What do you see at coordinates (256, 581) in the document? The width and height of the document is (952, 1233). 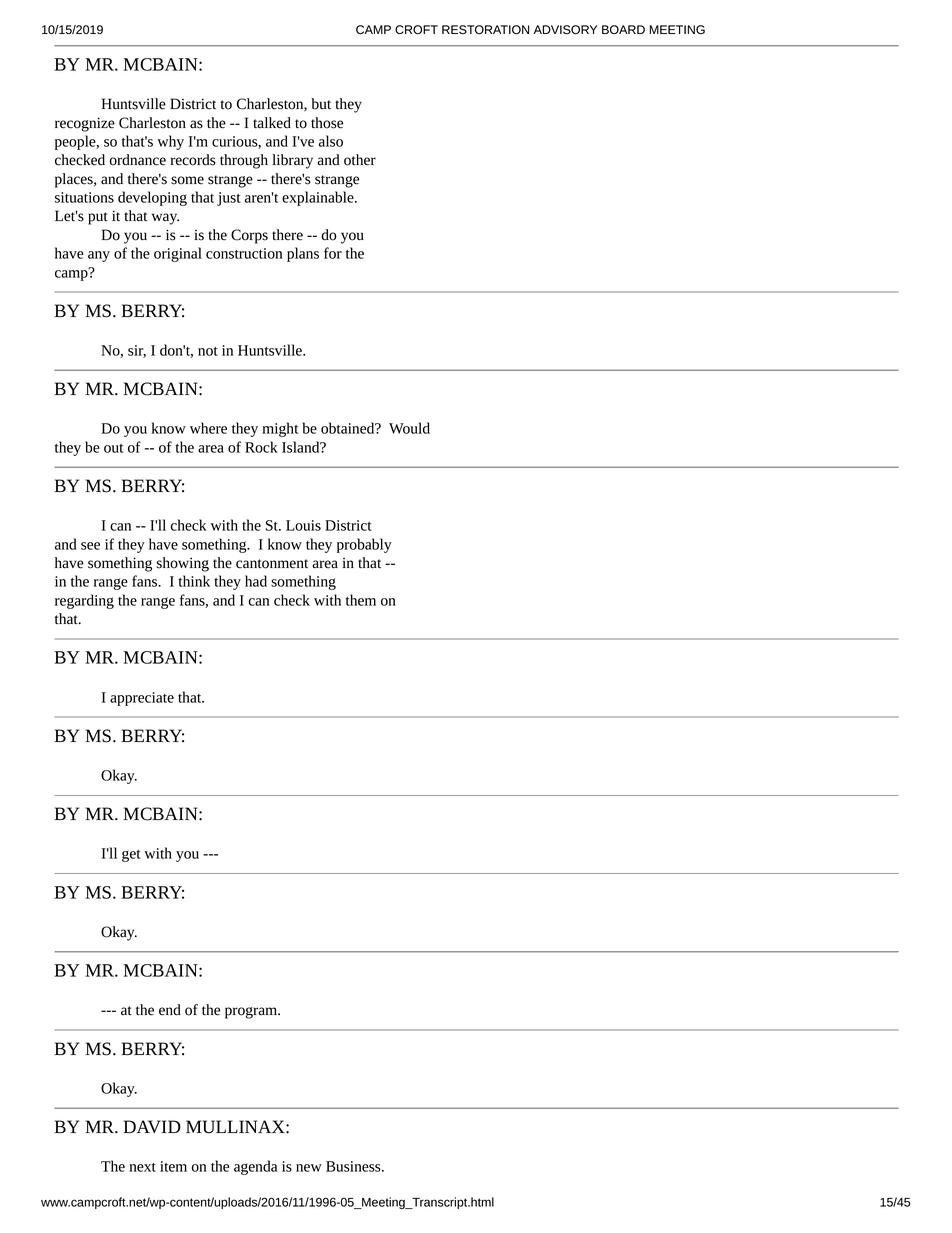 I see `had` at bounding box center [256, 581].
